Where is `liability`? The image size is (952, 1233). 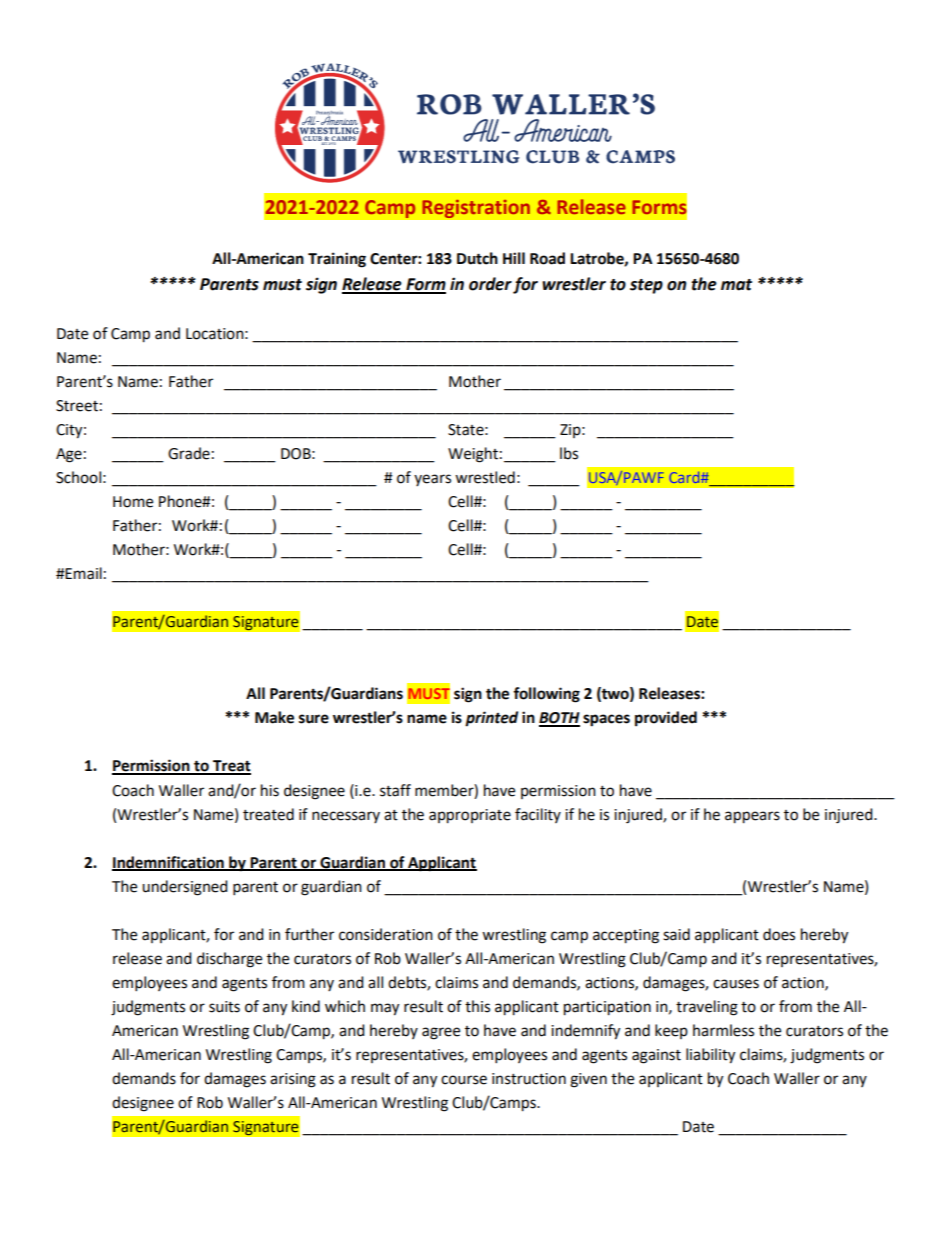
liability is located at coordinates (710, 1056).
